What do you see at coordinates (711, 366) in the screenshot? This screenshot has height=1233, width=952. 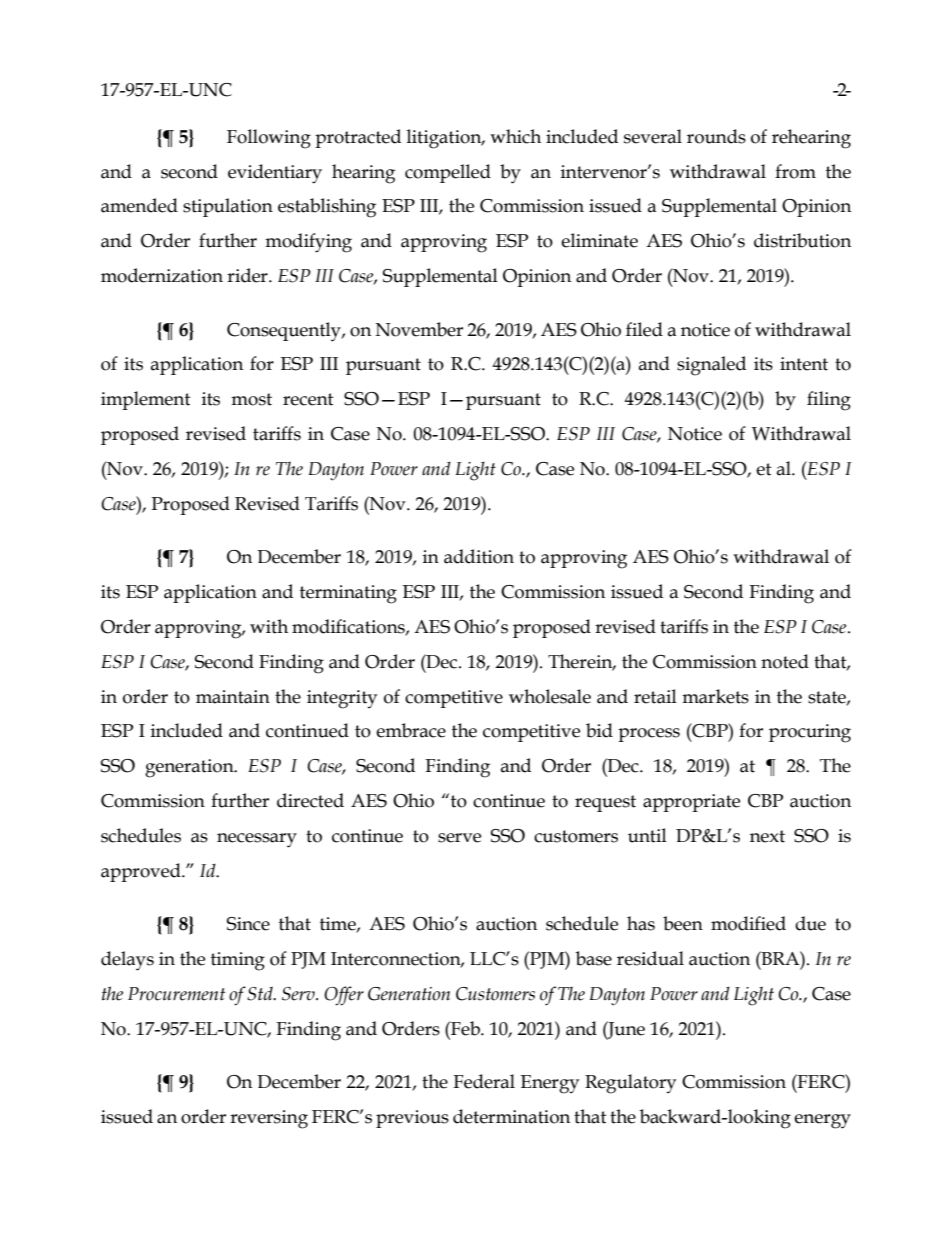 I see `signaled` at bounding box center [711, 366].
